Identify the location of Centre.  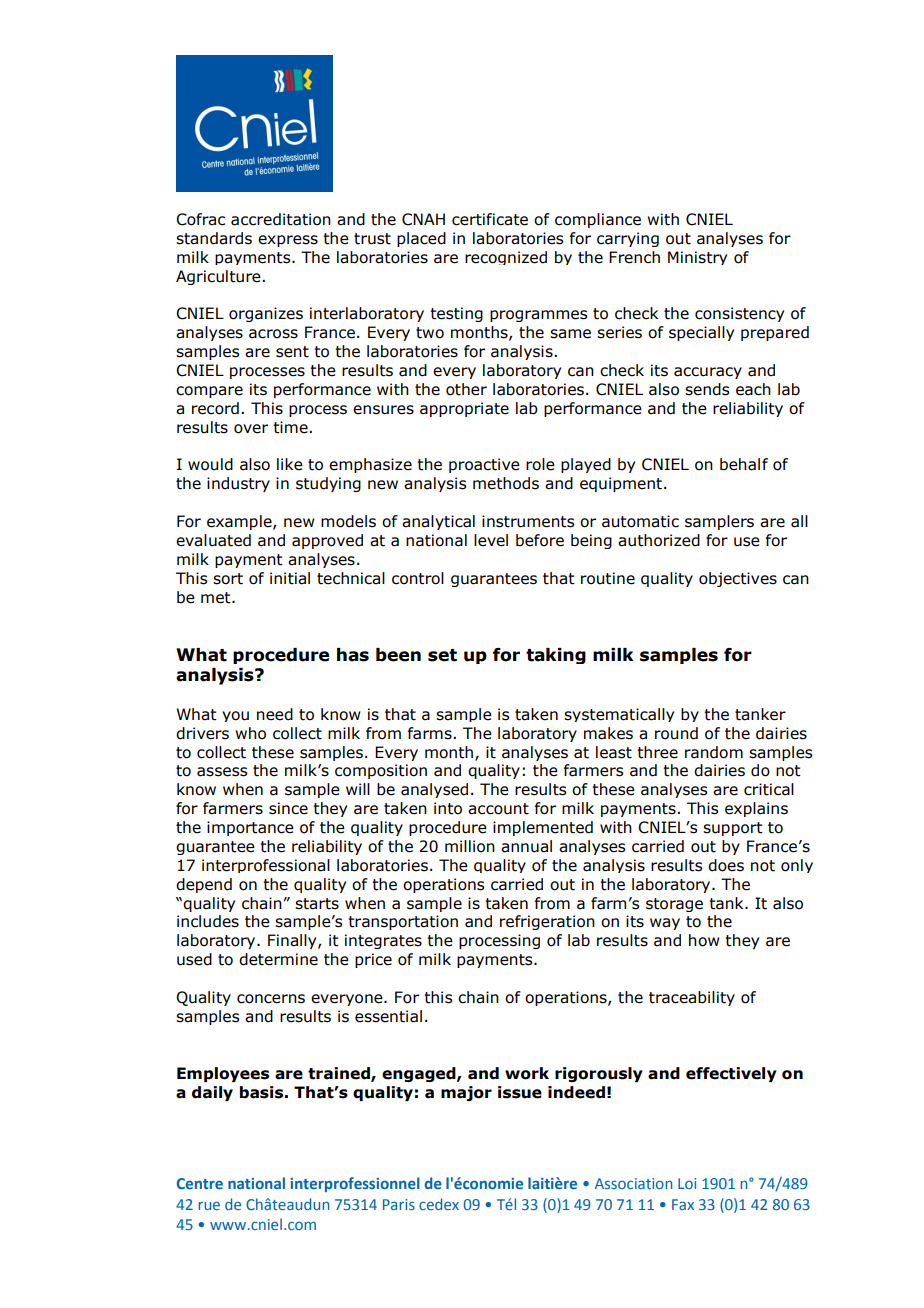
(200, 1183).
